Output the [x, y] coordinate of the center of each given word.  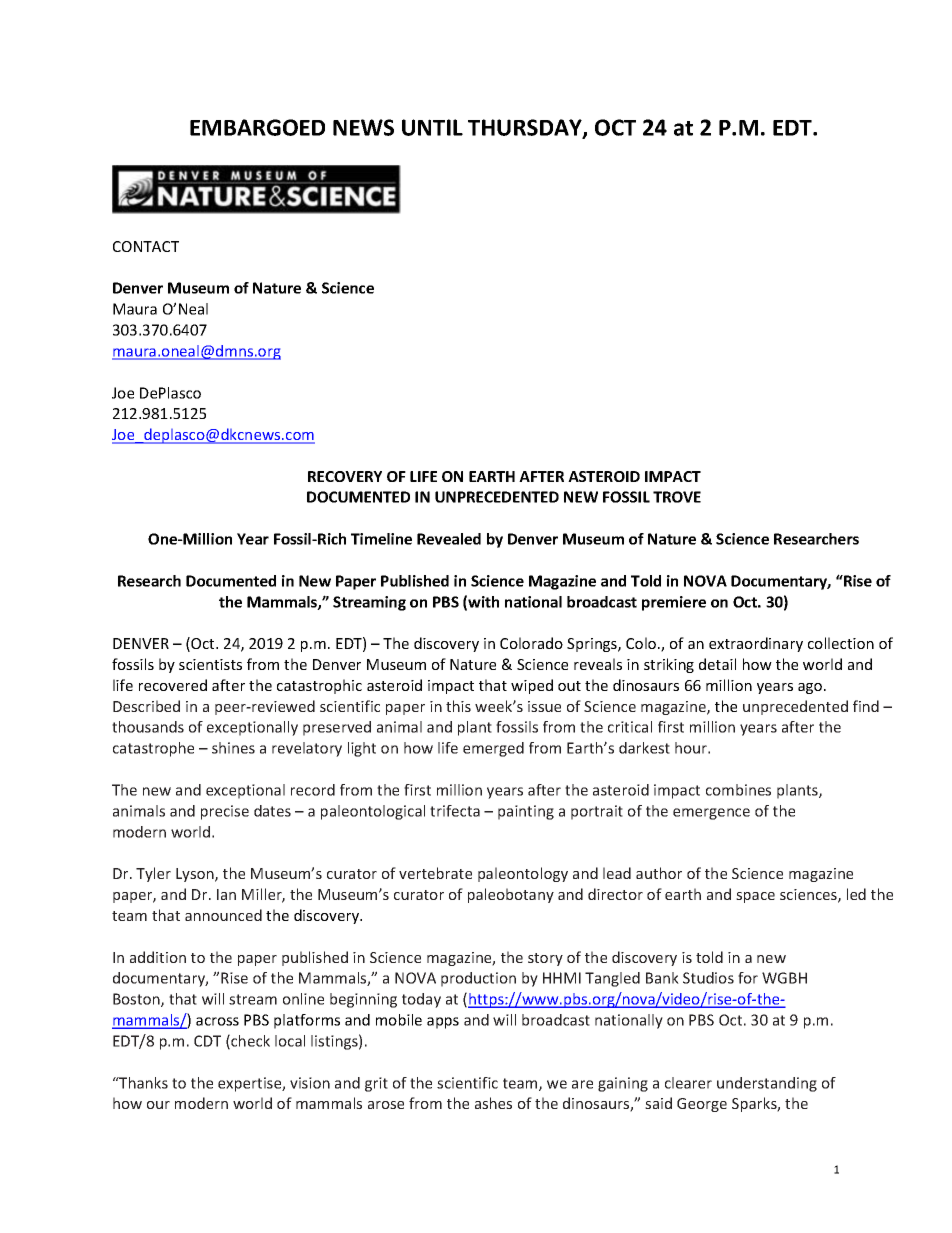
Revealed [449, 539]
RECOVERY [345, 476]
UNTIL [432, 127]
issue [544, 706]
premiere [674, 603]
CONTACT [146, 246]
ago [811, 688]
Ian [226, 894]
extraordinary [756, 644]
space [755, 897]
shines [233, 748]
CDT [207, 1041]
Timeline [381, 539]
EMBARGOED [257, 127]
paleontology [523, 874]
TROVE [677, 497]
